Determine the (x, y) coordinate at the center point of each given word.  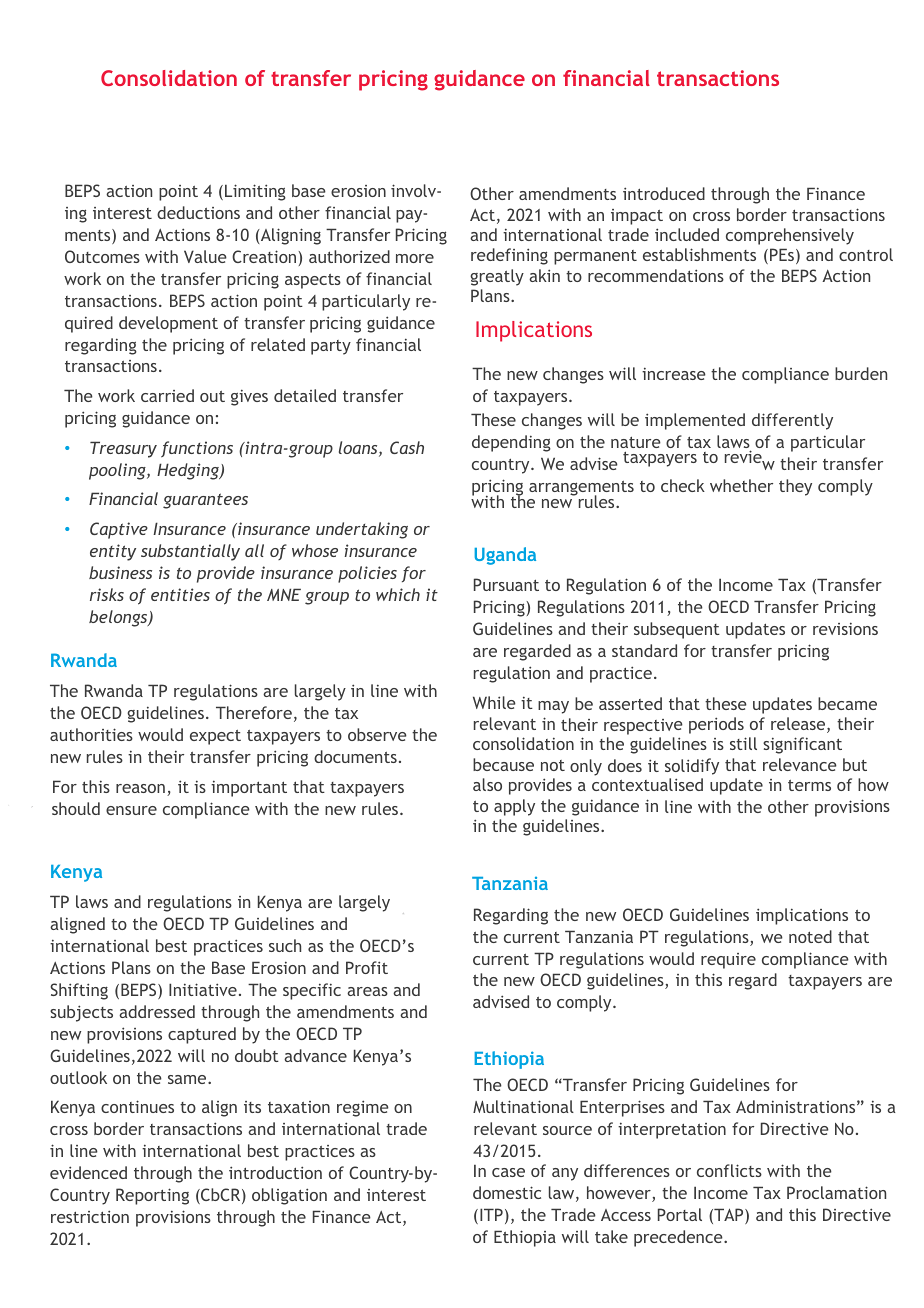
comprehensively (790, 236)
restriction (90, 1216)
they (795, 487)
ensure (131, 810)
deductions (198, 212)
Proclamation (836, 1192)
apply (514, 807)
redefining (509, 256)
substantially (190, 552)
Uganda (505, 556)
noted (810, 936)
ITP (491, 1214)
